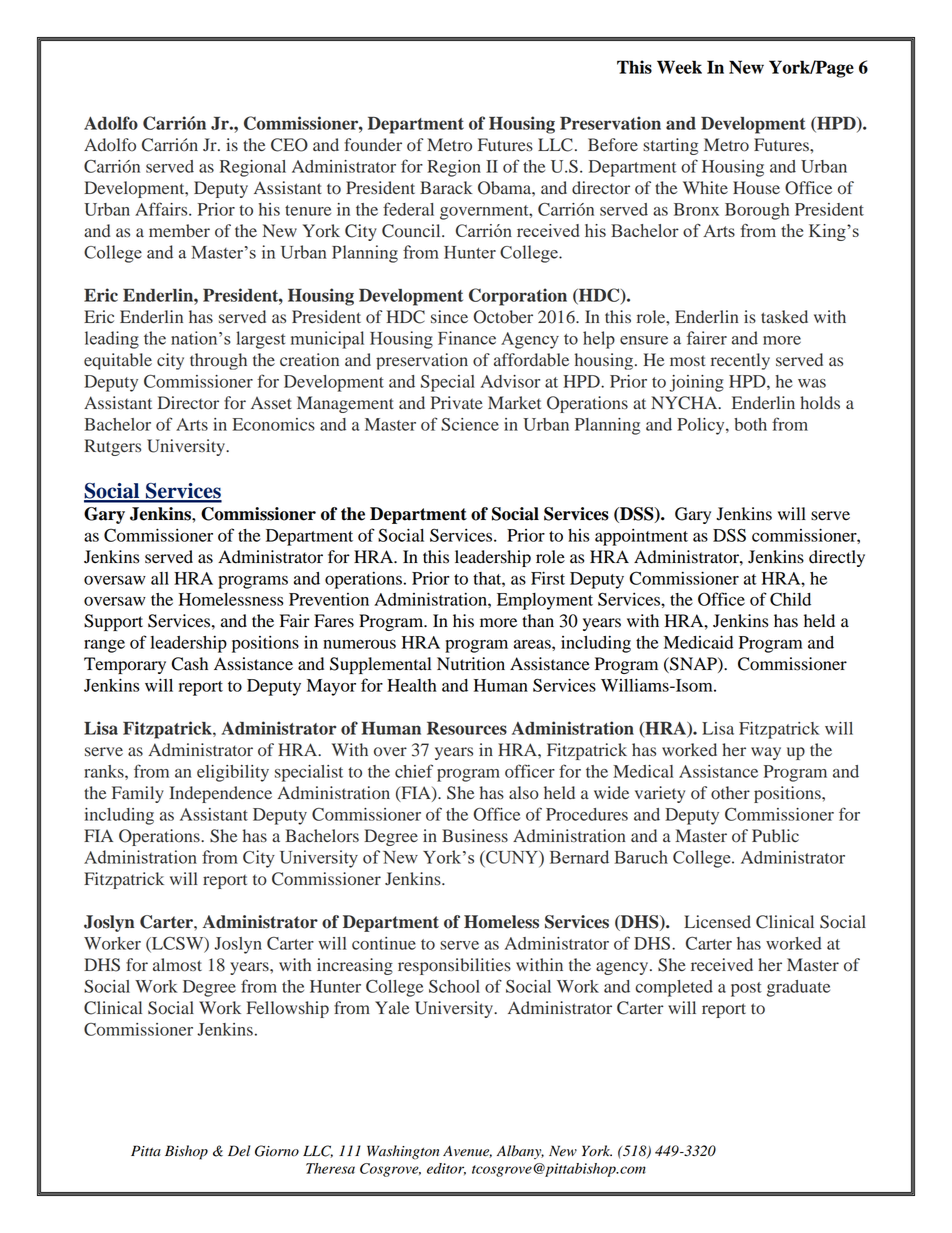 This screenshot has height=1233, width=952. Describe the element at coordinates (221, 794) in the screenshot. I see `Independence` at that location.
